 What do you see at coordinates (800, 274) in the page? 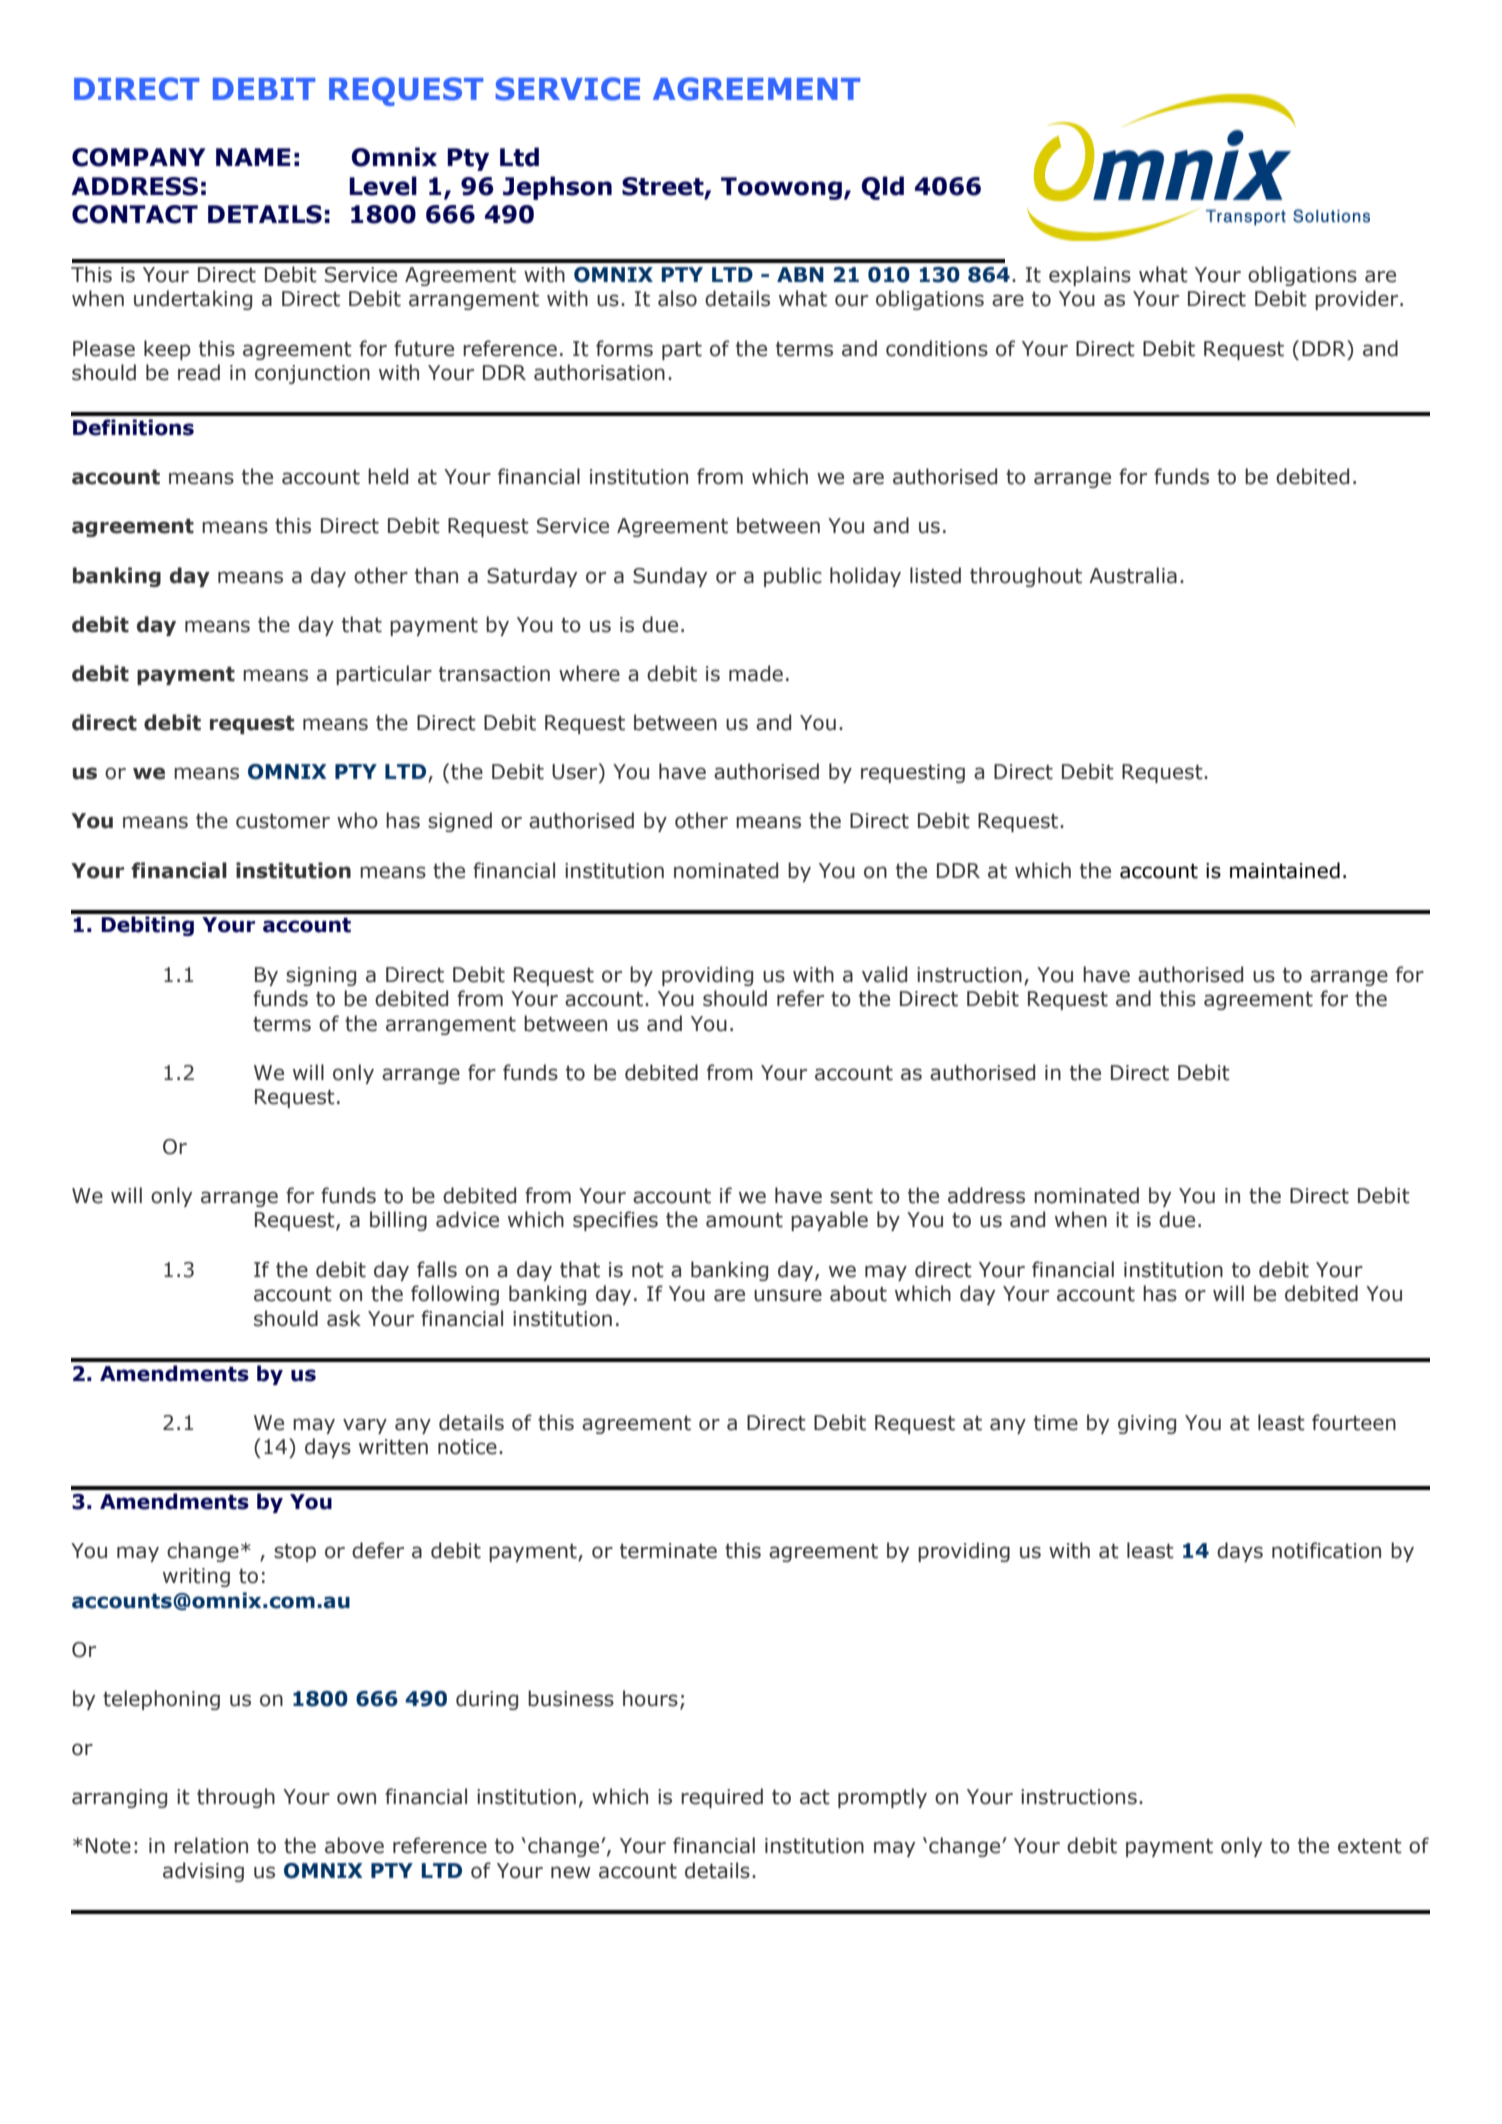
I see `ABN` at bounding box center [800, 274].
